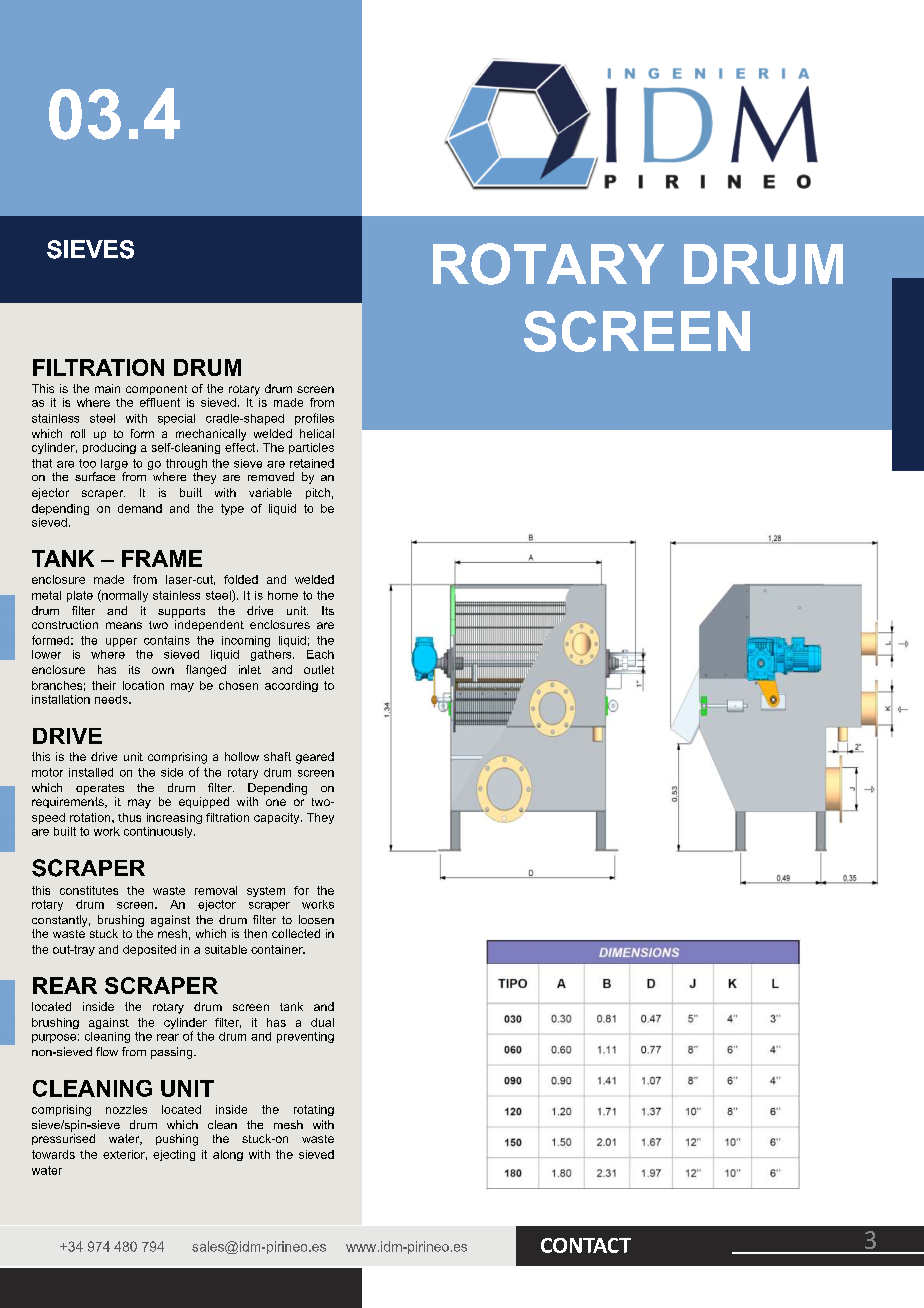  What do you see at coordinates (317, 433) in the document?
I see `helical` at bounding box center [317, 433].
